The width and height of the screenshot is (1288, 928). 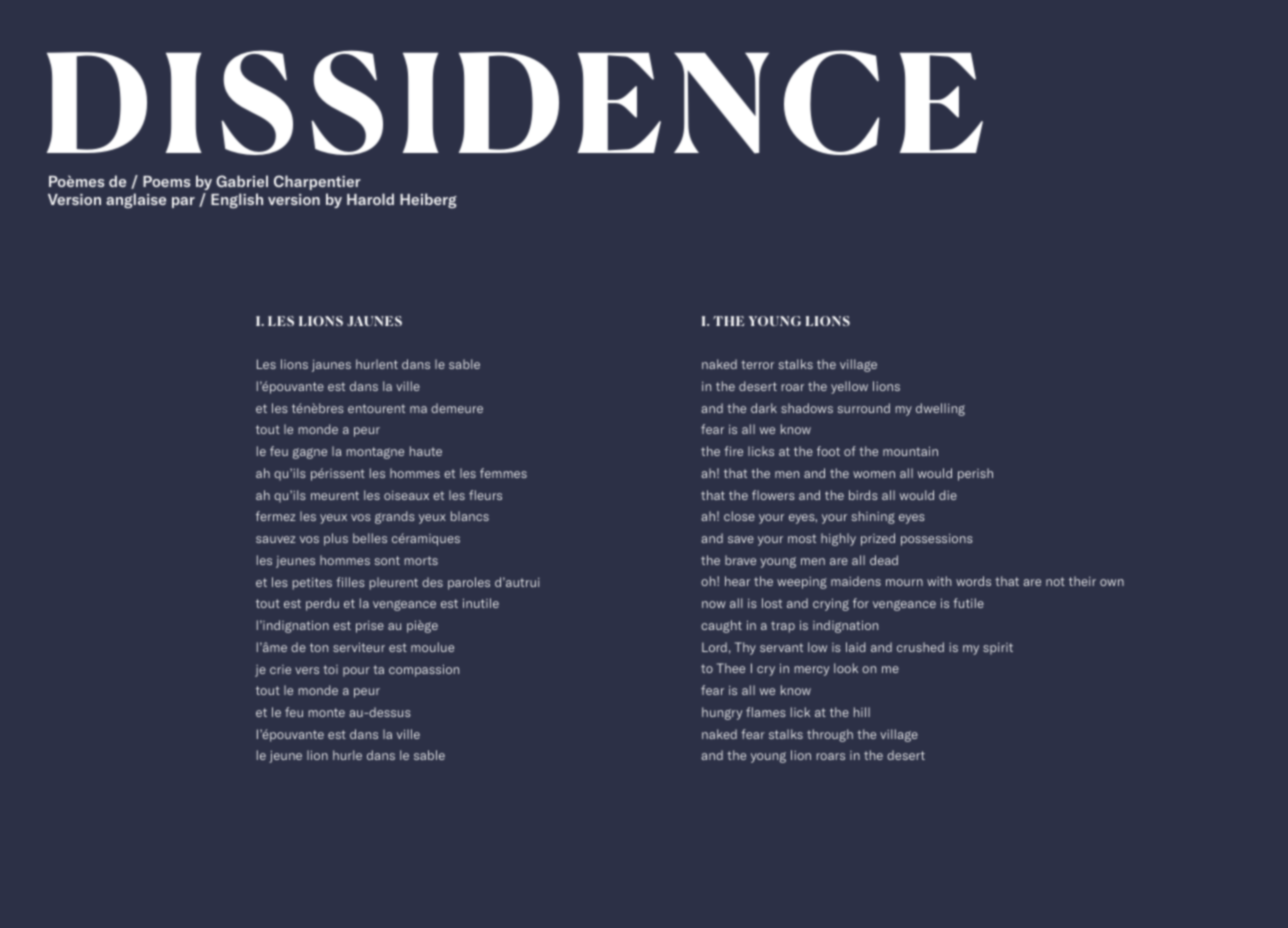 What do you see at coordinates (237, 200) in the screenshot?
I see `English` at bounding box center [237, 200].
